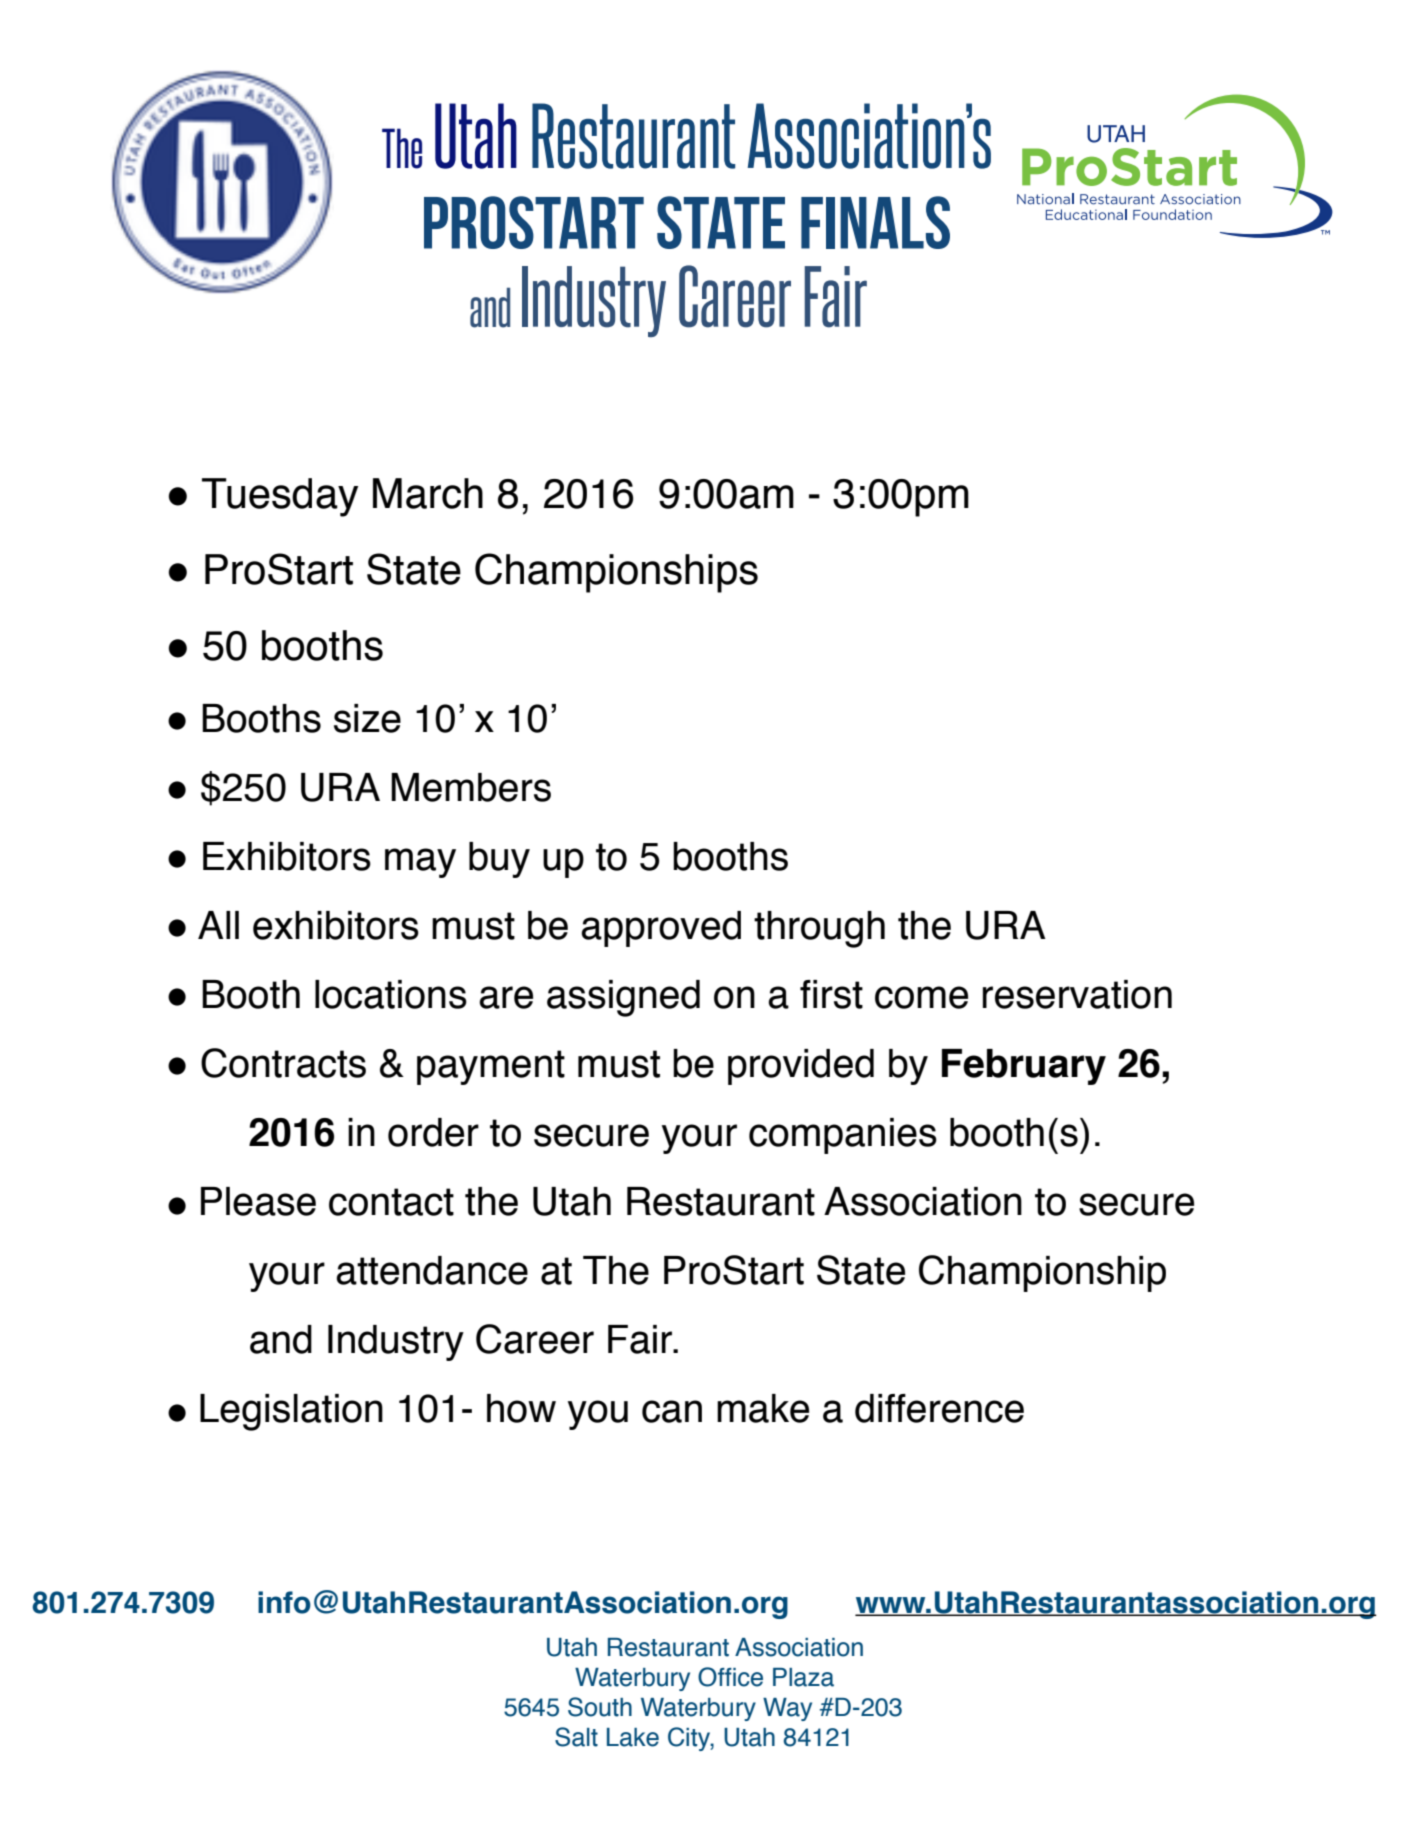 Image resolution: width=1408 pixels, height=1822 pixels. I want to click on through, so click(819, 929).
